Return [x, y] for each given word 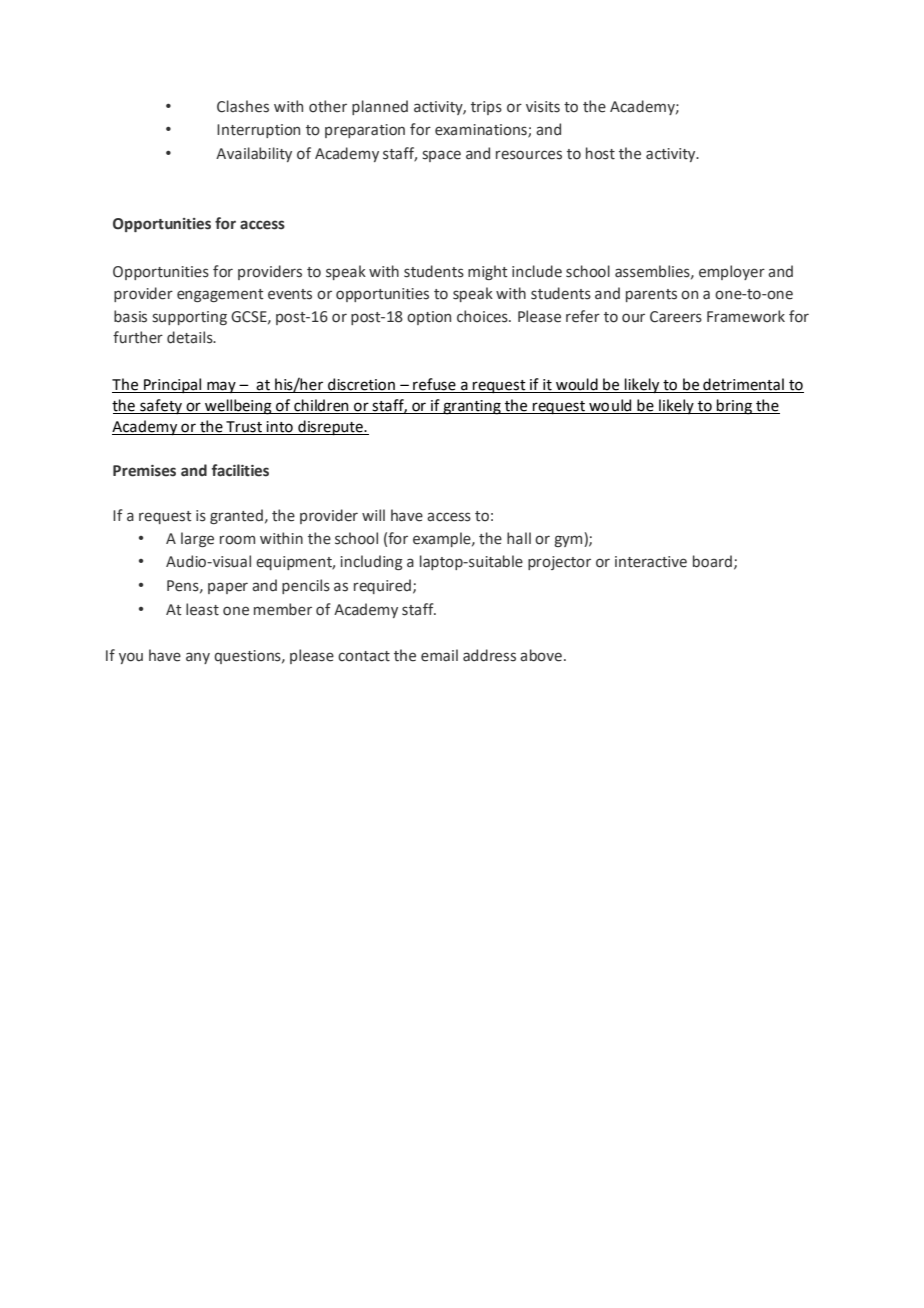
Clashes [243, 106]
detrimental [743, 385]
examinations [482, 131]
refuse [434, 385]
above [541, 655]
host [600, 153]
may [221, 387]
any [198, 658]
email [439, 655]
